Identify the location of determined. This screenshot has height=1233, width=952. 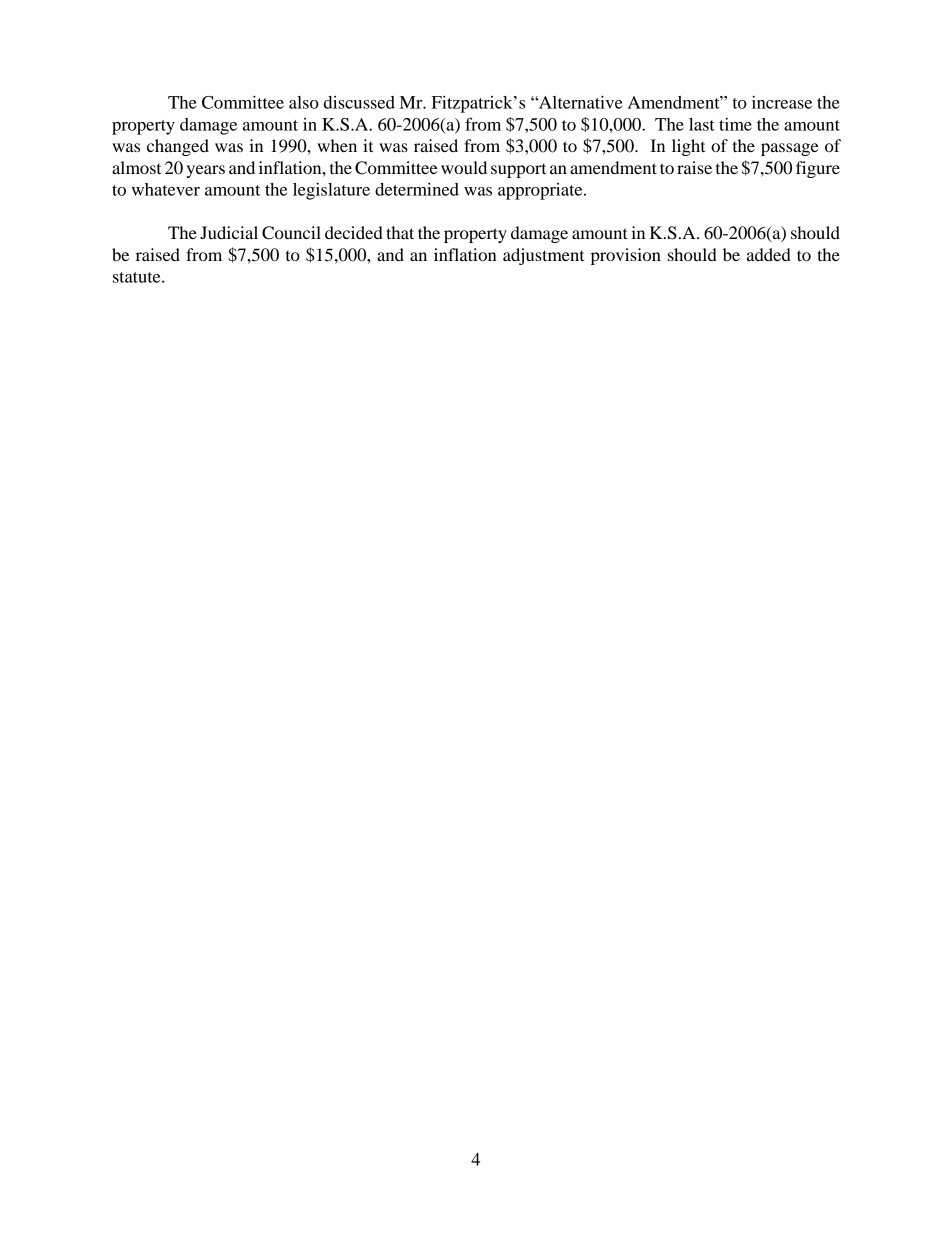
(417, 189).
